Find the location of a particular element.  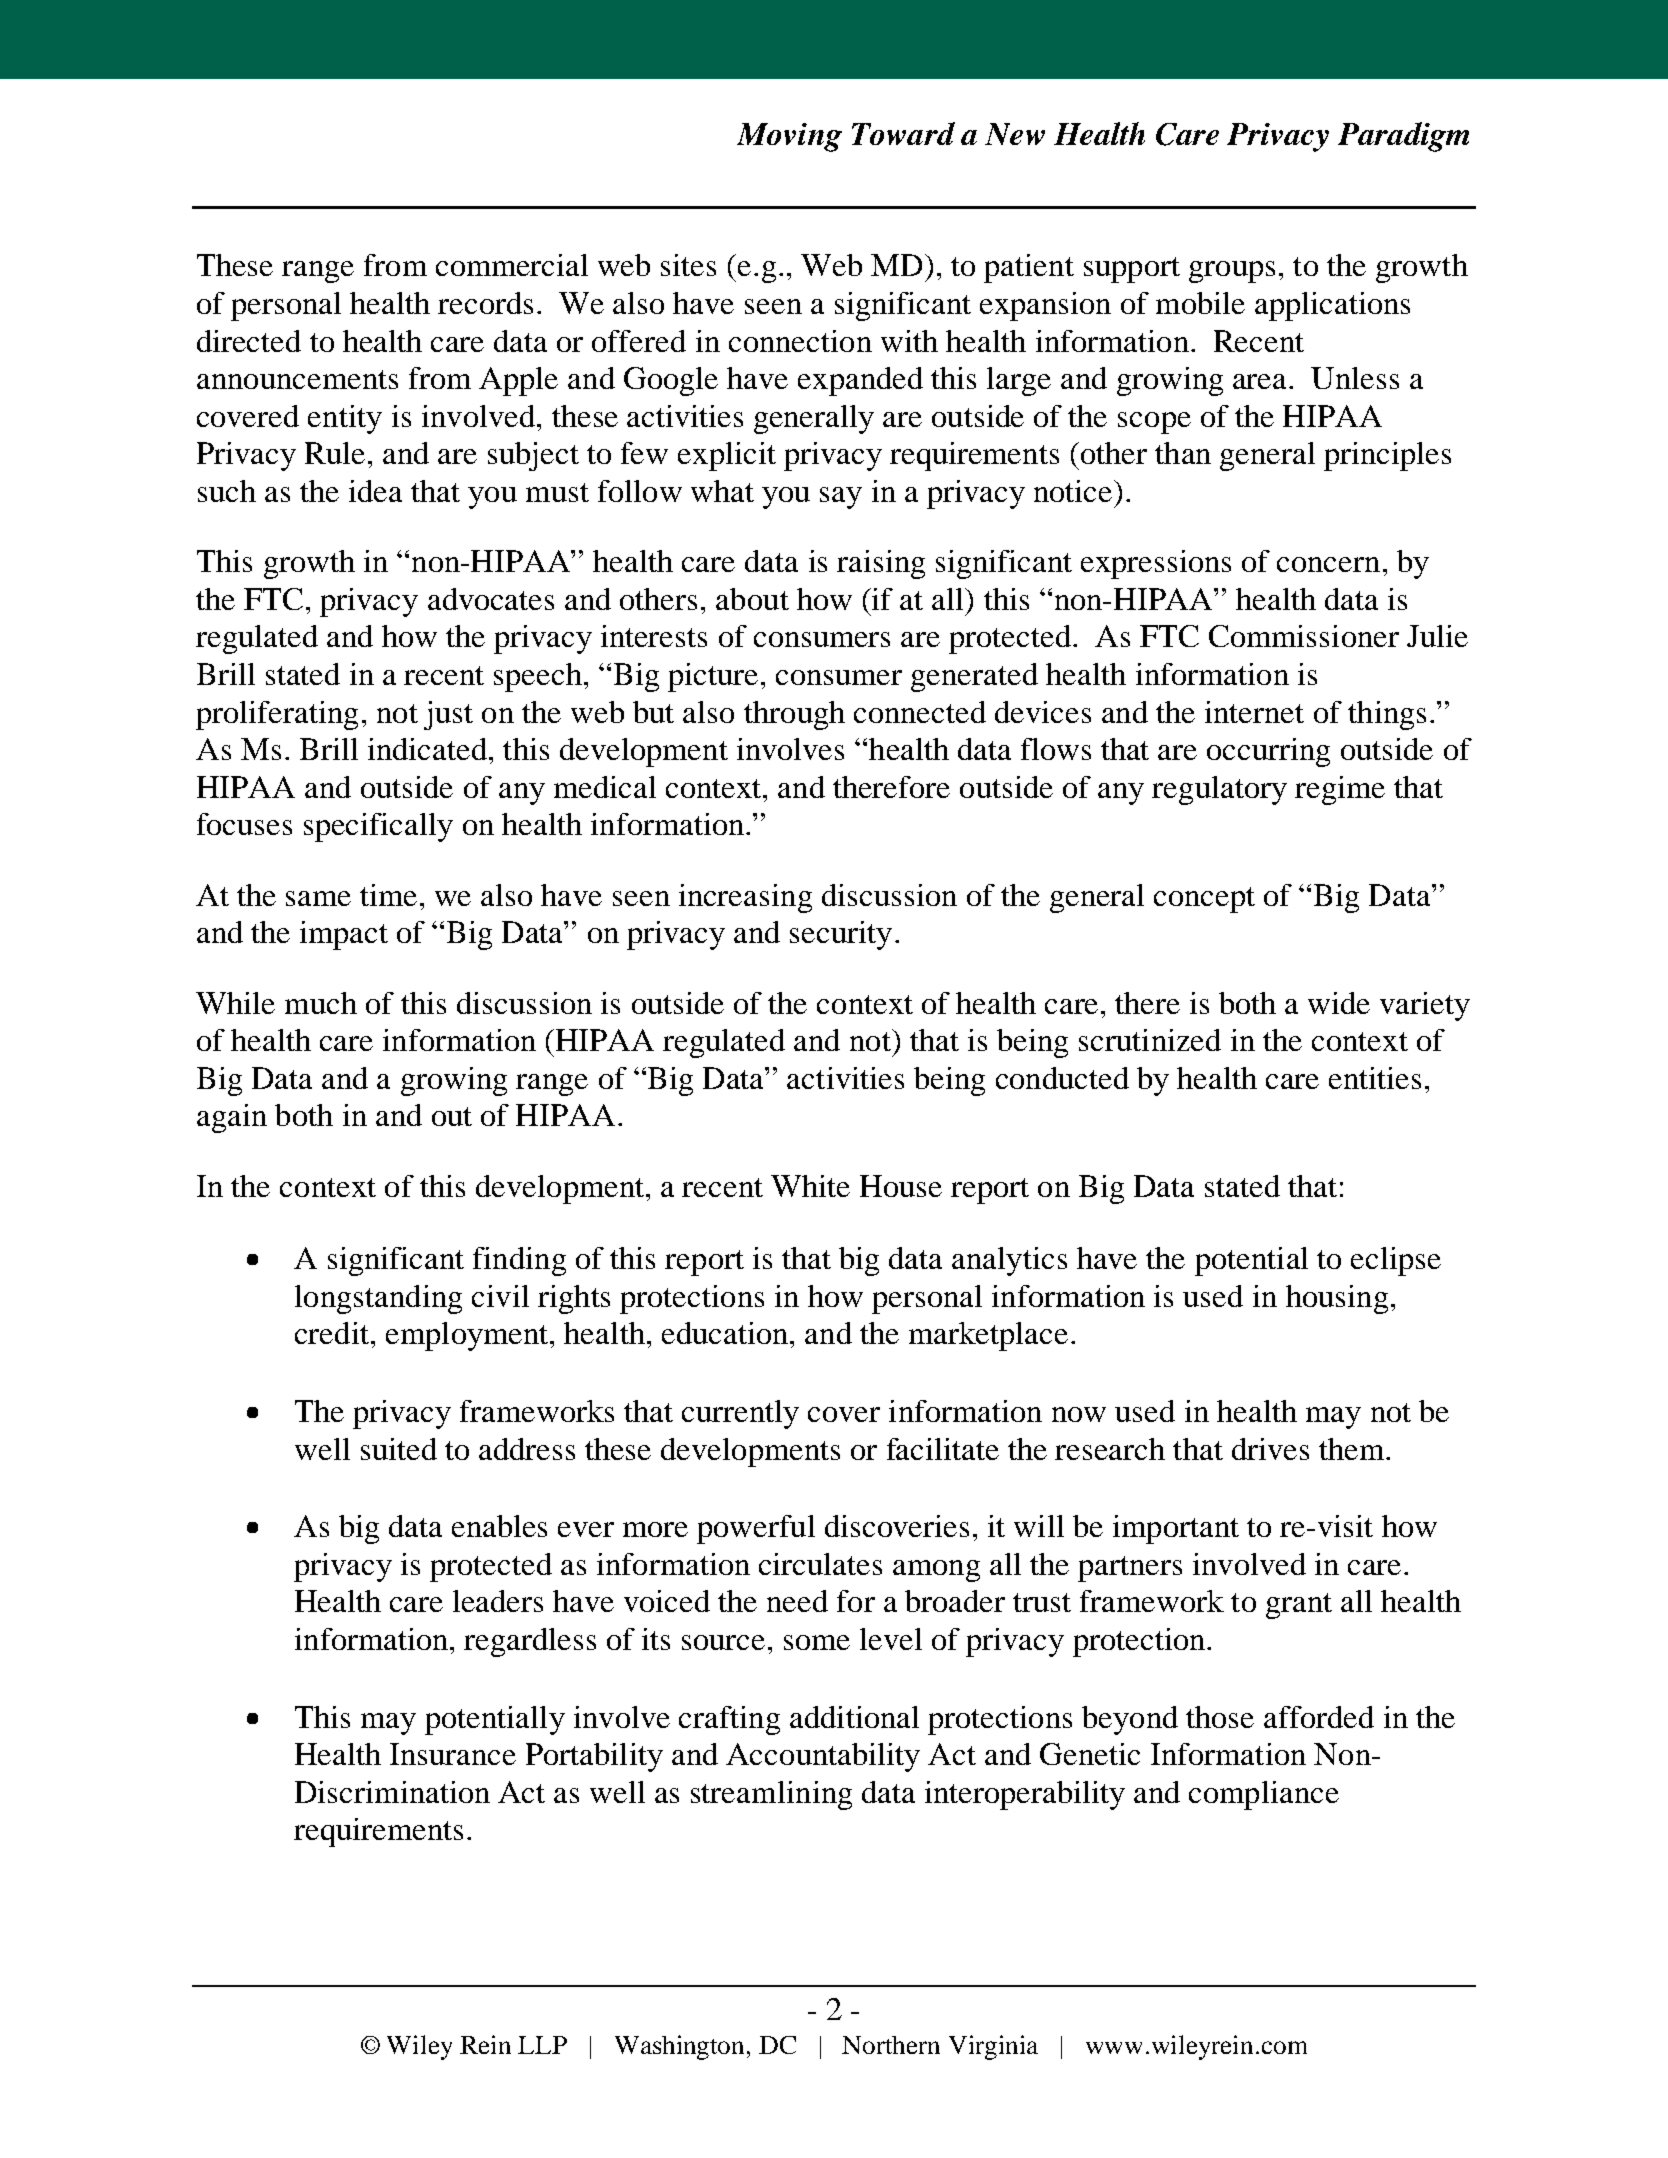

entities is located at coordinates (1375, 1078).
